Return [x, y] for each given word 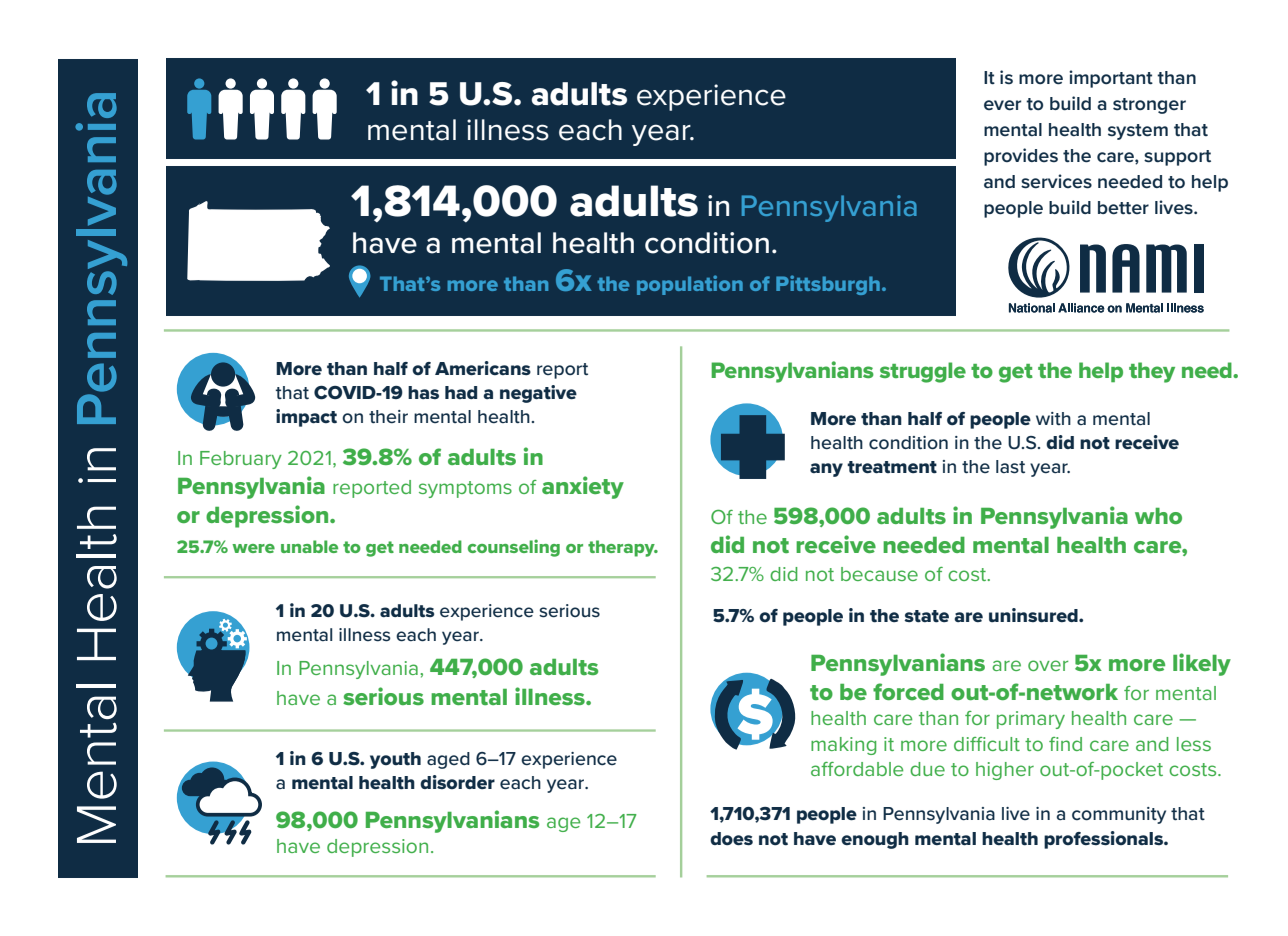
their [388, 417]
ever [1002, 105]
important [1111, 79]
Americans [483, 368]
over [1048, 665]
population [690, 285]
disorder [457, 782]
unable [309, 546]
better [1123, 208]
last [1010, 467]
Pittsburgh [828, 285]
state [926, 616]
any [826, 470]
